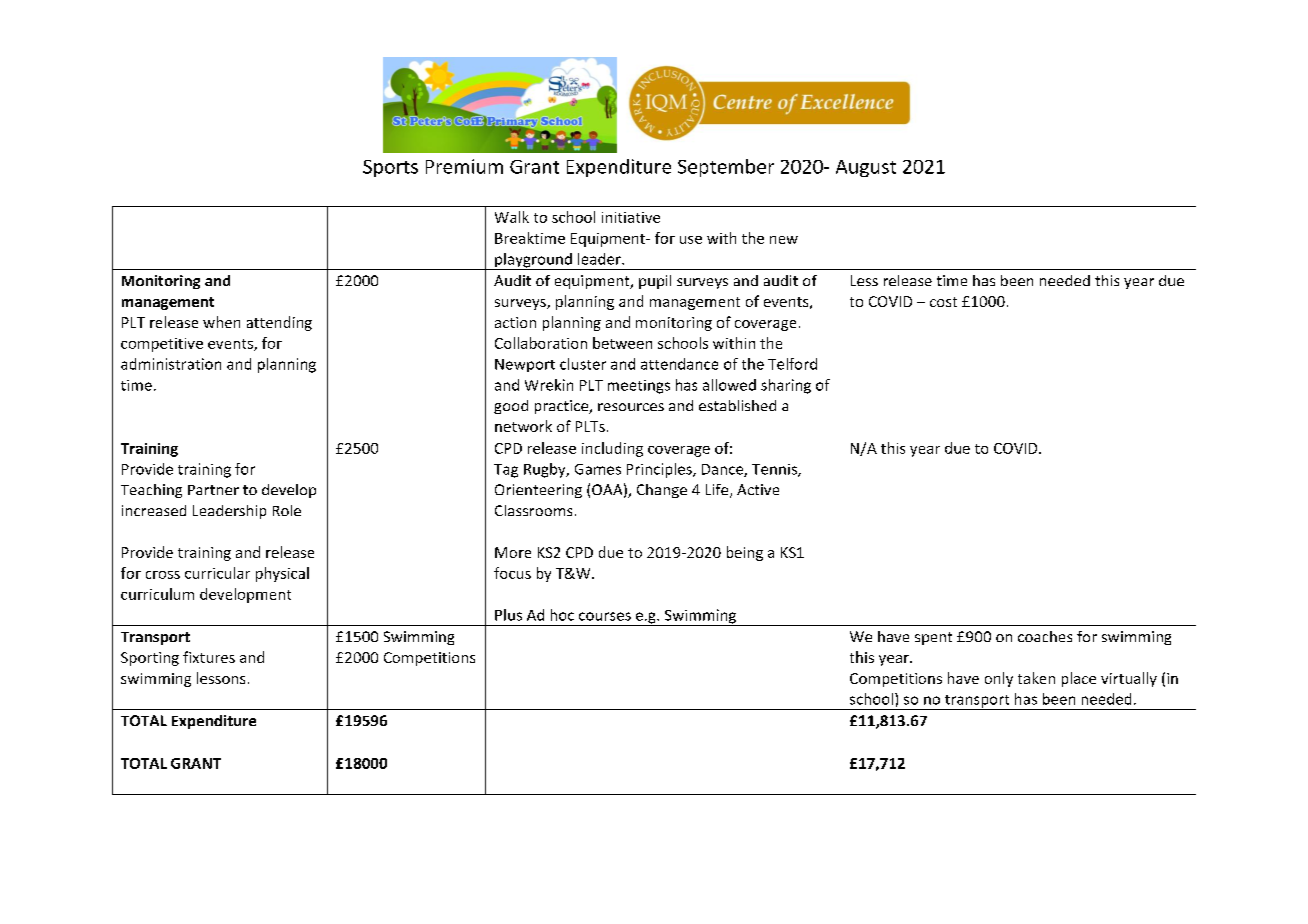  Describe the element at coordinates (209, 657) in the screenshot. I see `fixtures` at that location.
